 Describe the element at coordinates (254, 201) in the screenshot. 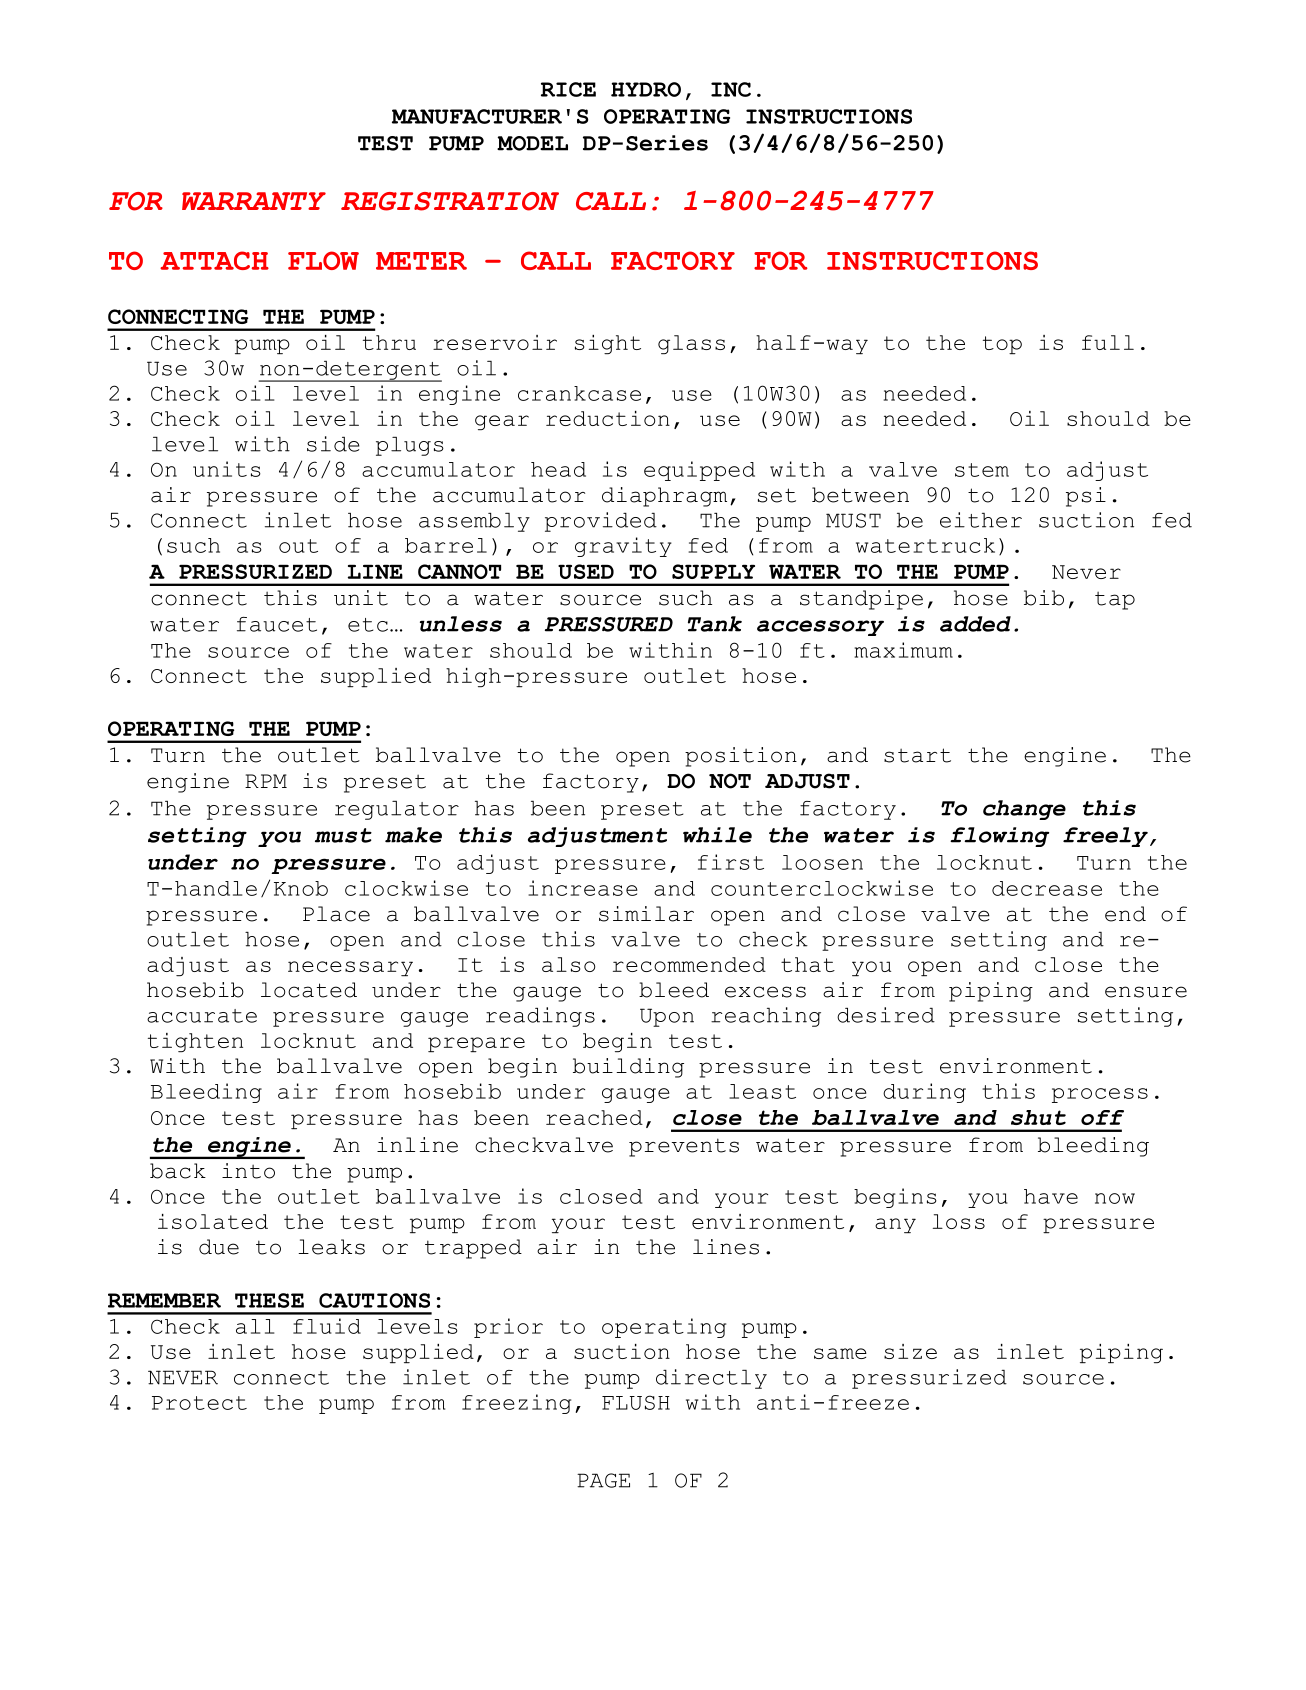

I see `WARRANTY` at that location.
